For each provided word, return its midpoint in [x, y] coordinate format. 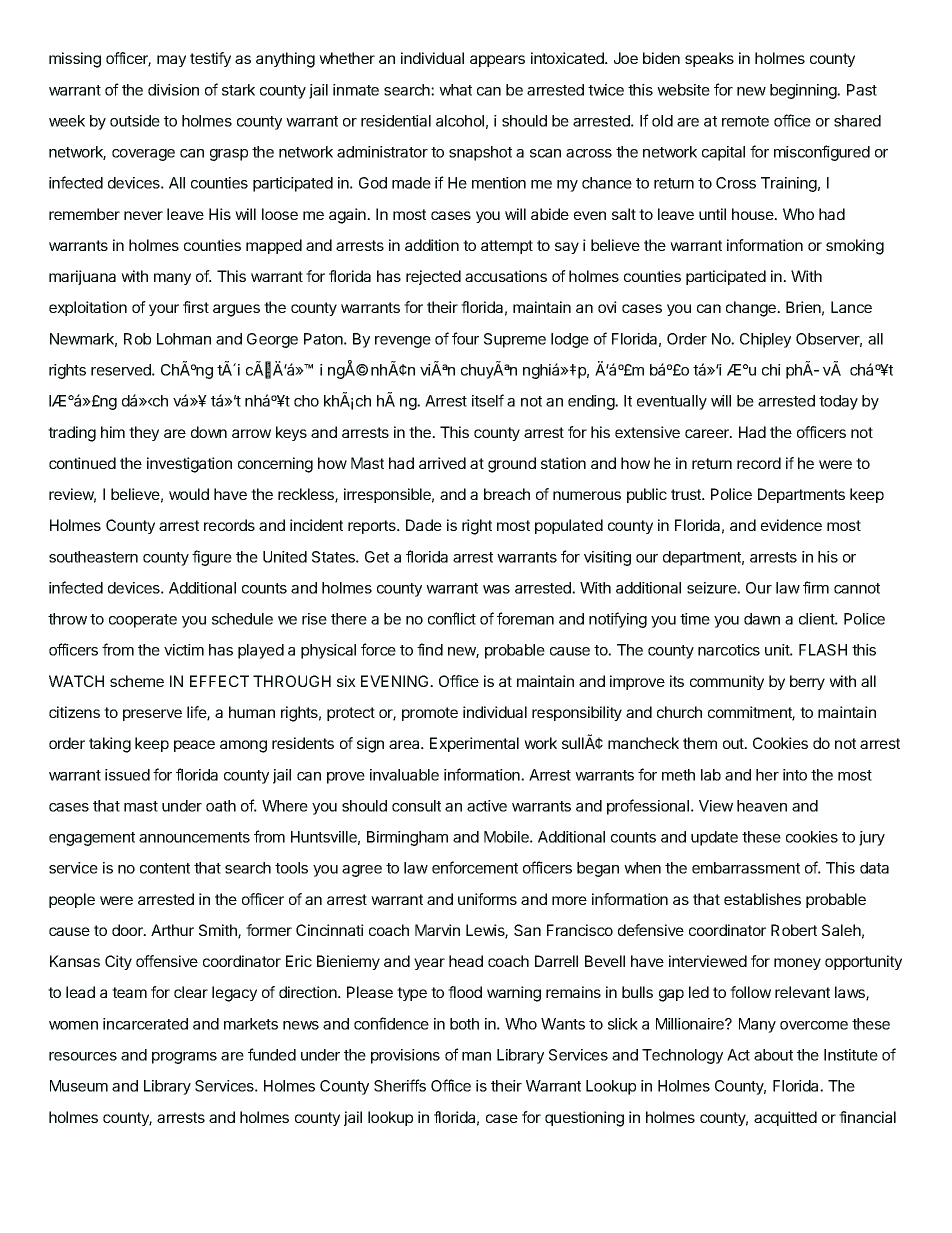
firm [816, 587]
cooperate [143, 621]
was [496, 589]
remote [745, 121]
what [455, 90]
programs [184, 1058]
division [173, 90]
